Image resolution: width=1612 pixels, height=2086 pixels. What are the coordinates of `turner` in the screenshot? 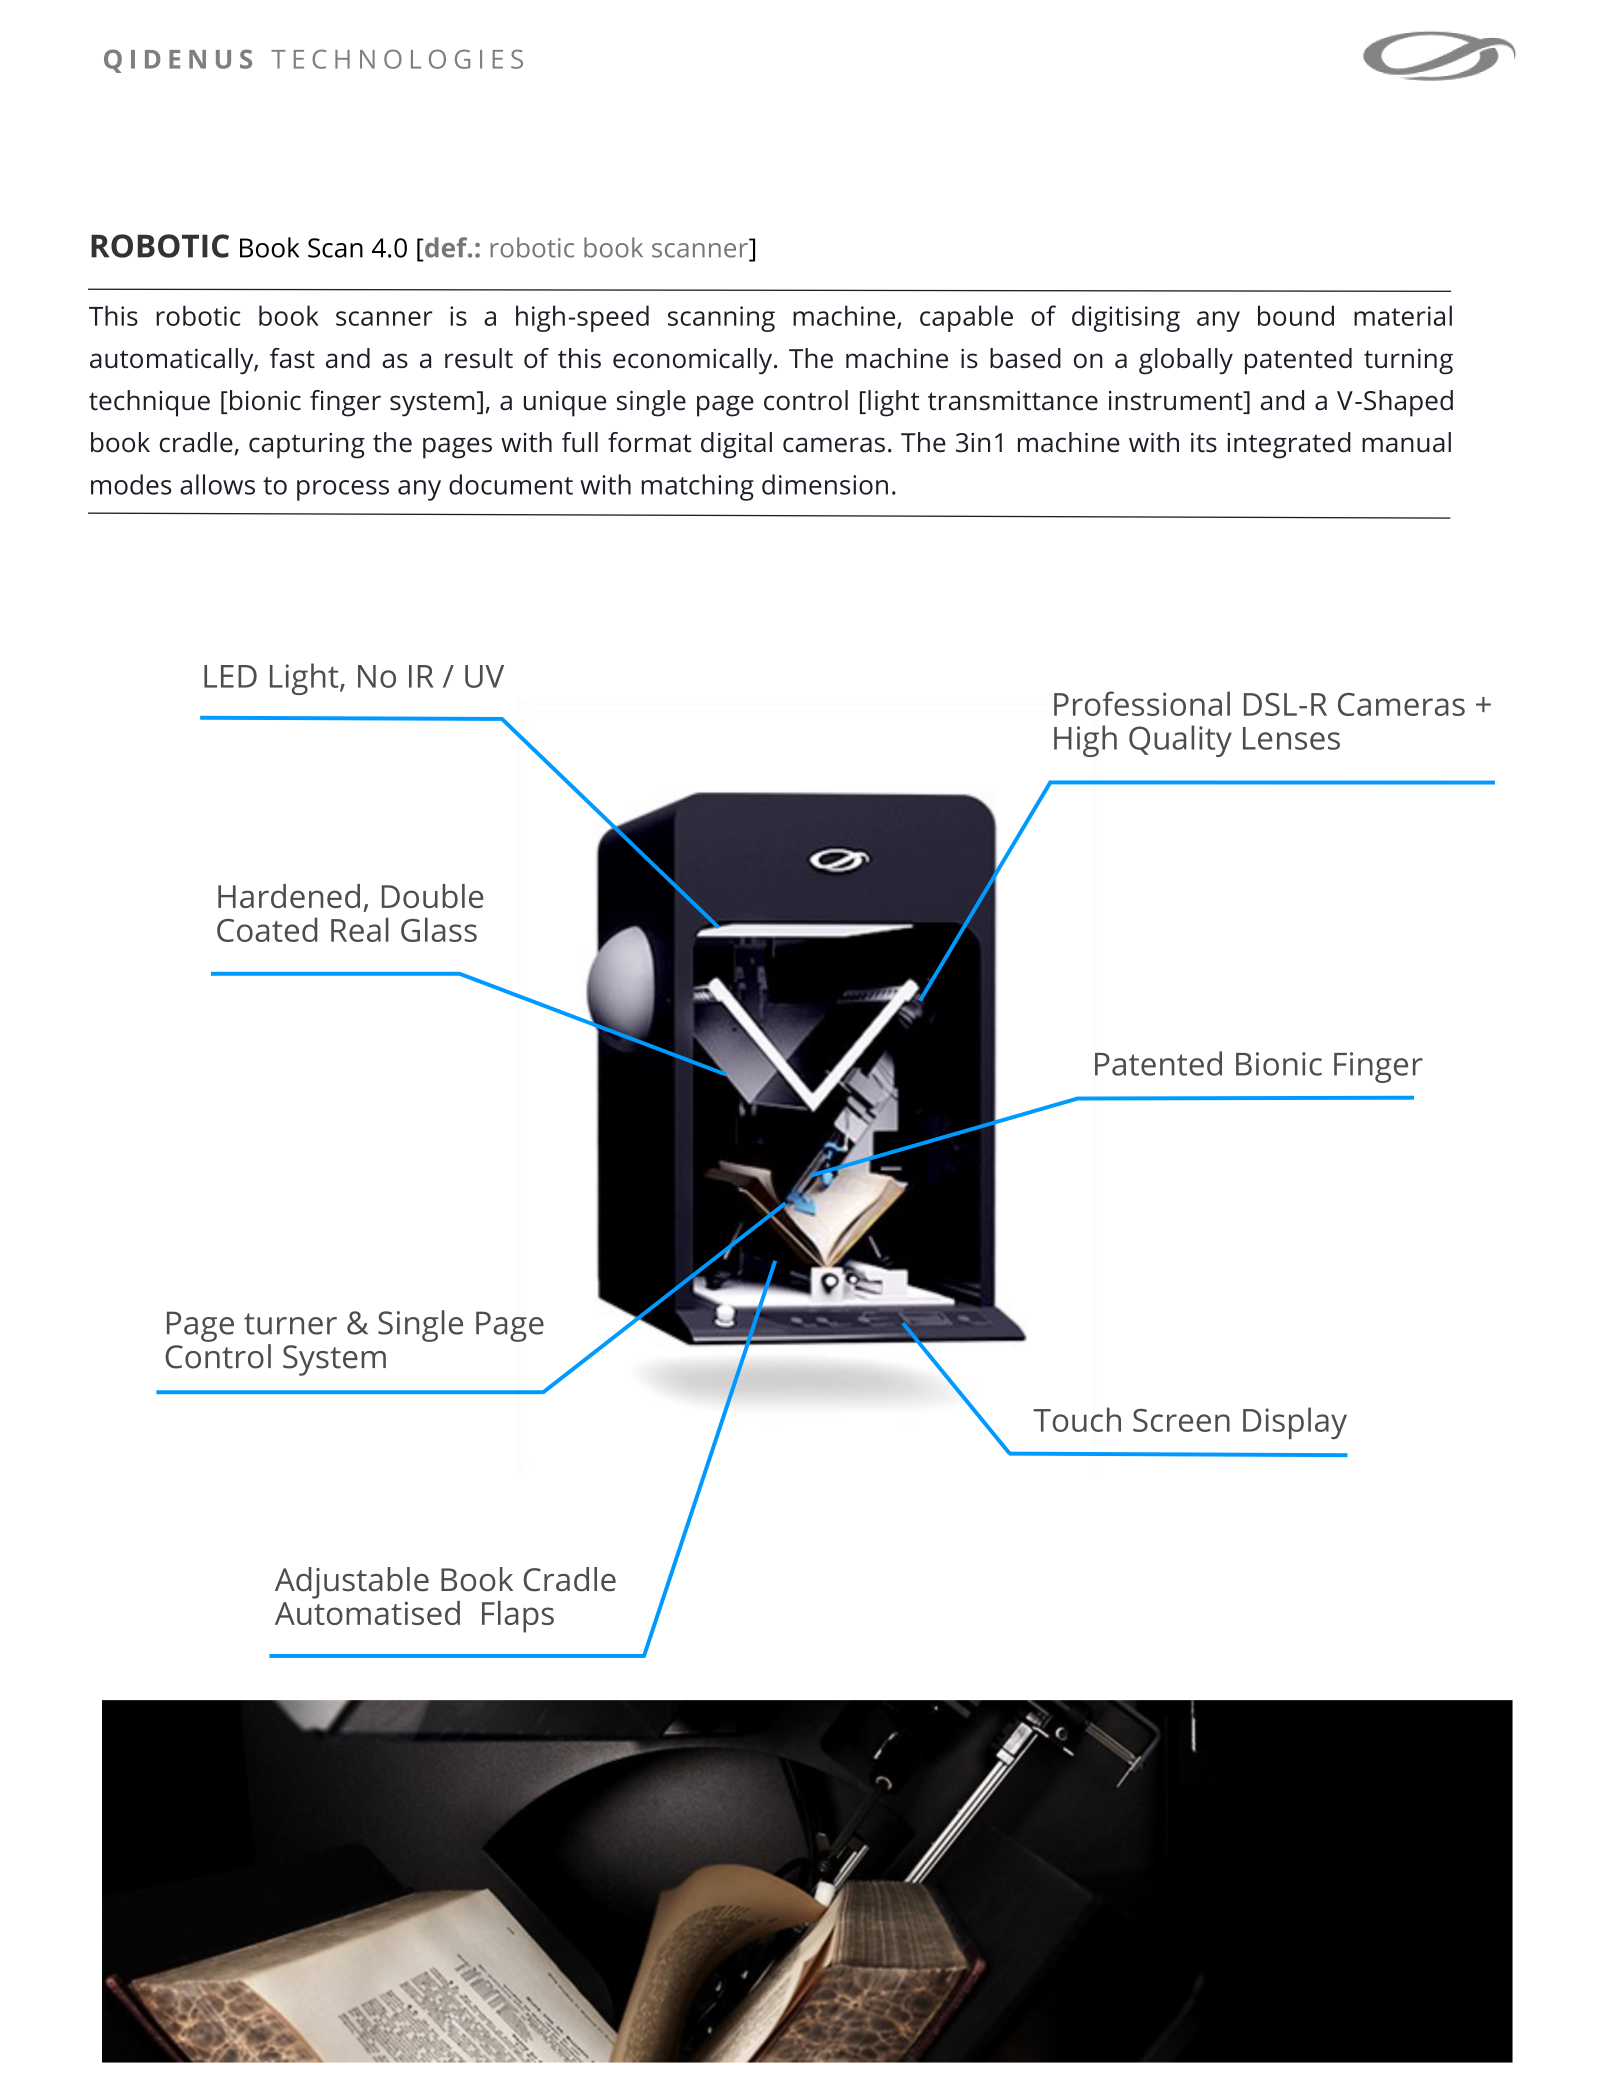 It's located at (290, 1324).
